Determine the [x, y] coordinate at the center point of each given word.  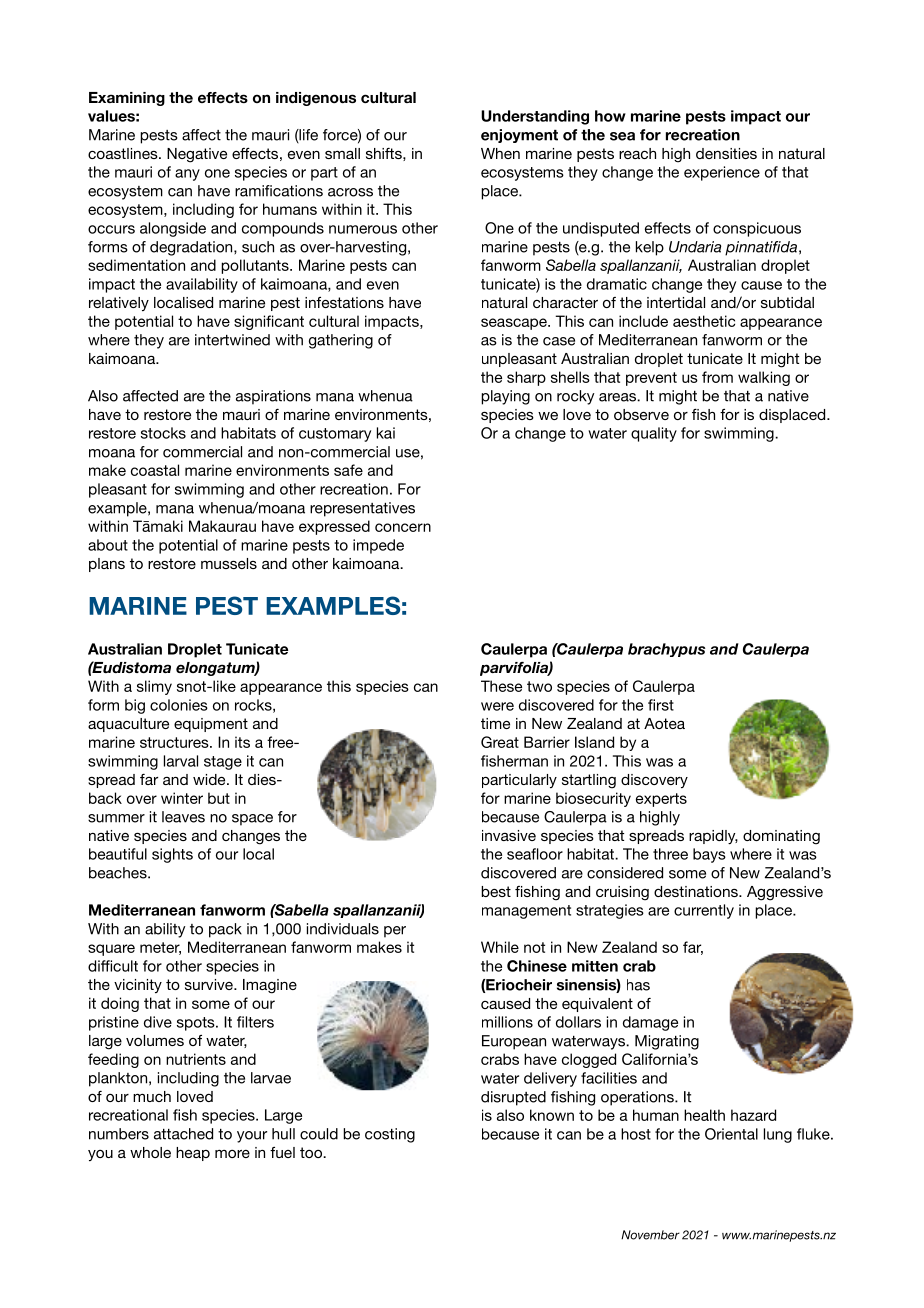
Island [594, 742]
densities [726, 153]
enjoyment [519, 136]
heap [193, 1154]
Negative [197, 155]
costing [390, 1135]
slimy [154, 687]
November [650, 1235]
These [501, 686]
